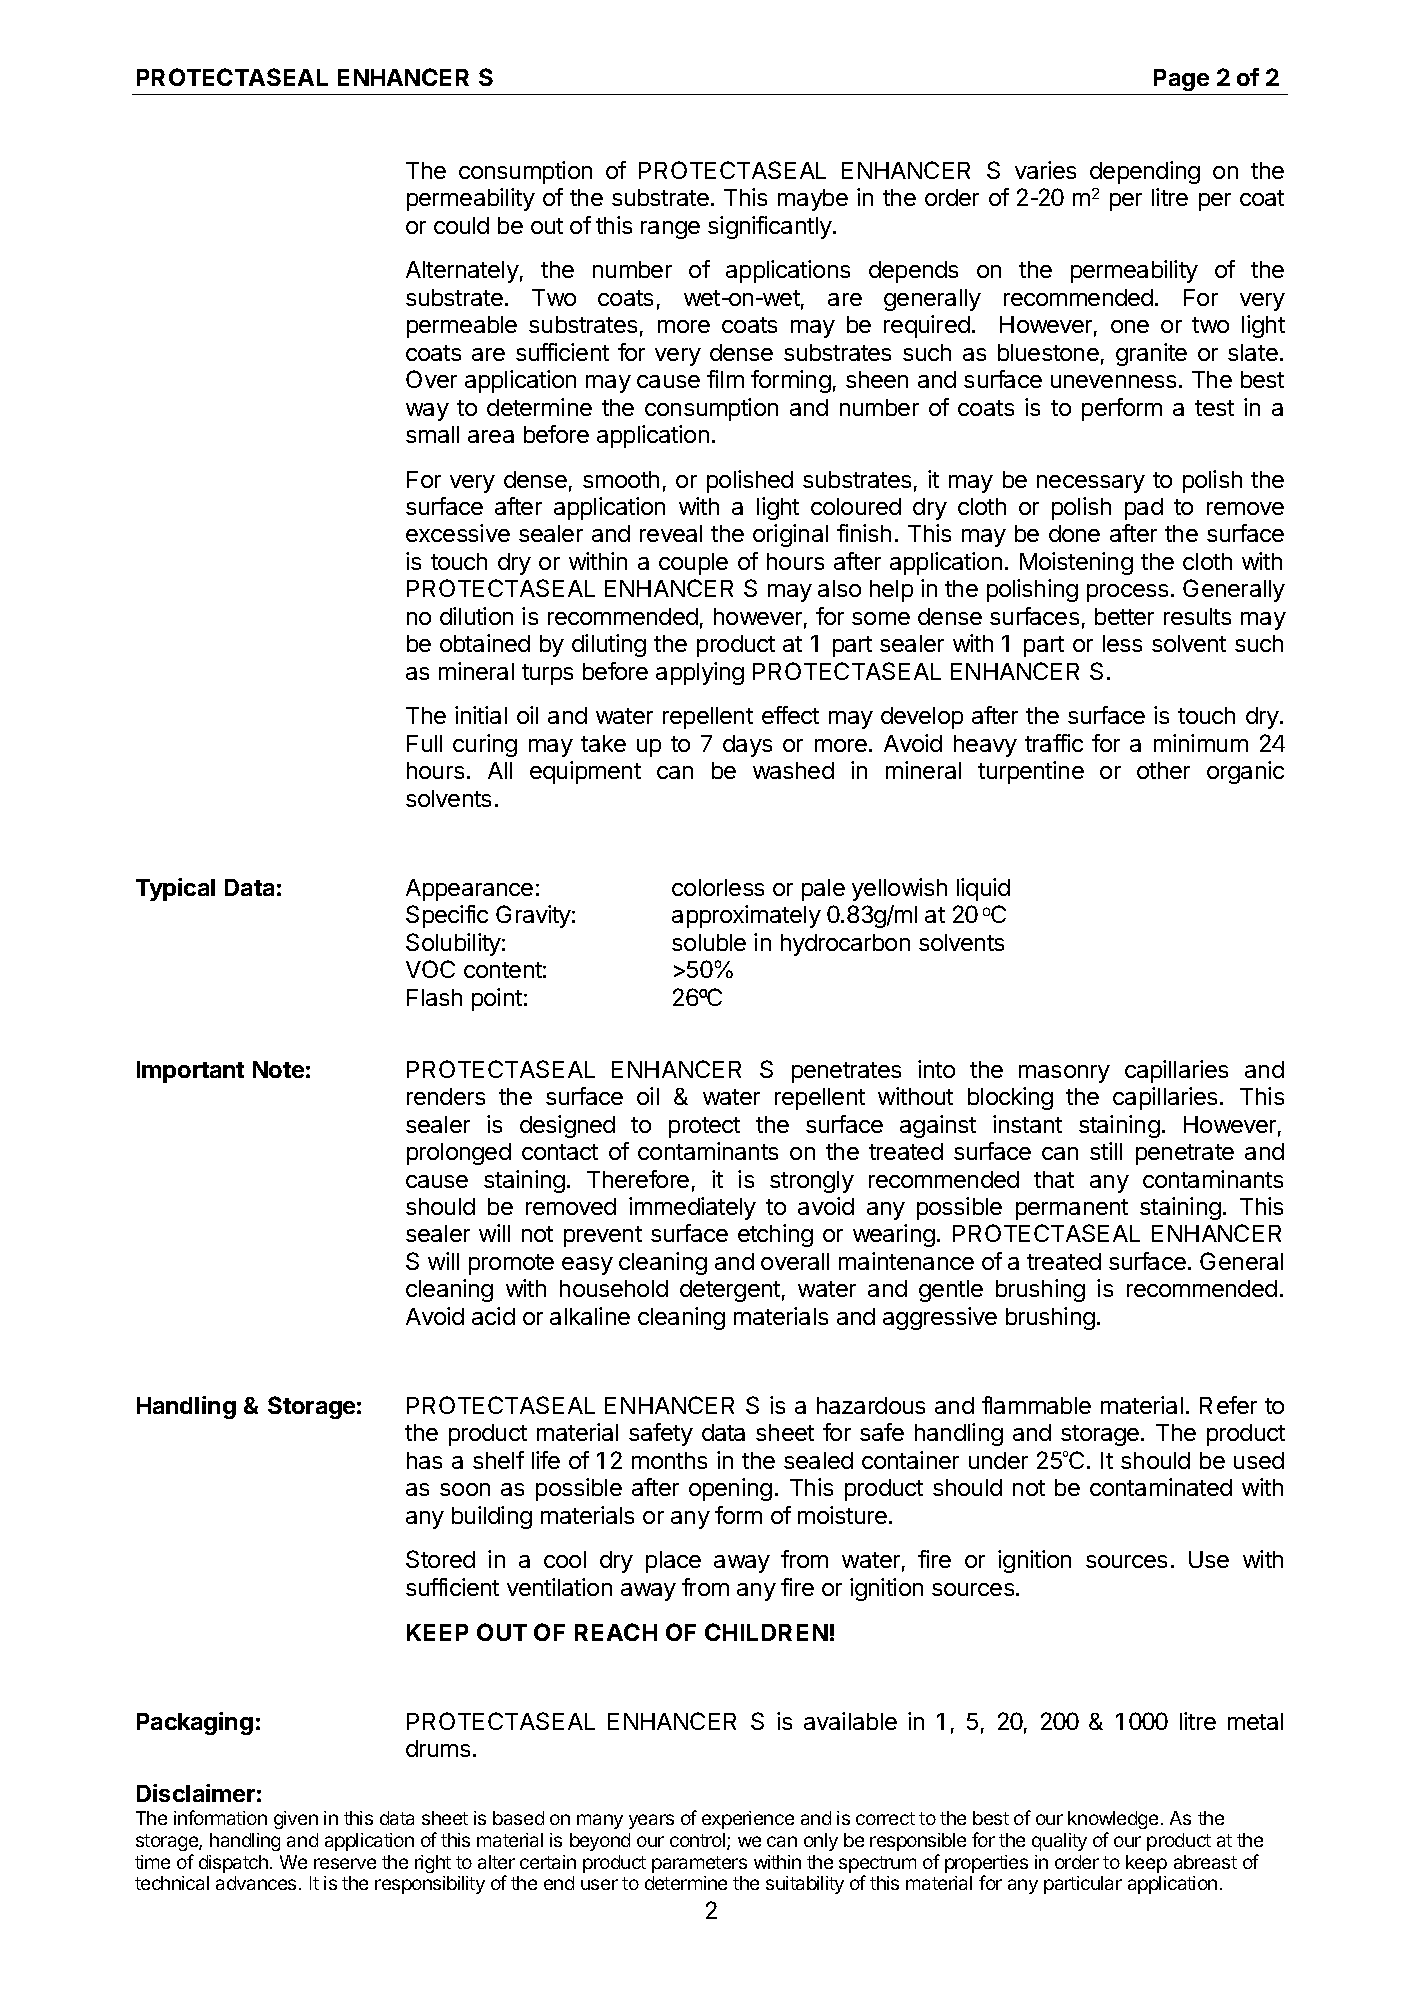 The height and width of the screenshot is (2009, 1420). Describe the element at coordinates (670, 230) in the screenshot. I see `range` at that location.
